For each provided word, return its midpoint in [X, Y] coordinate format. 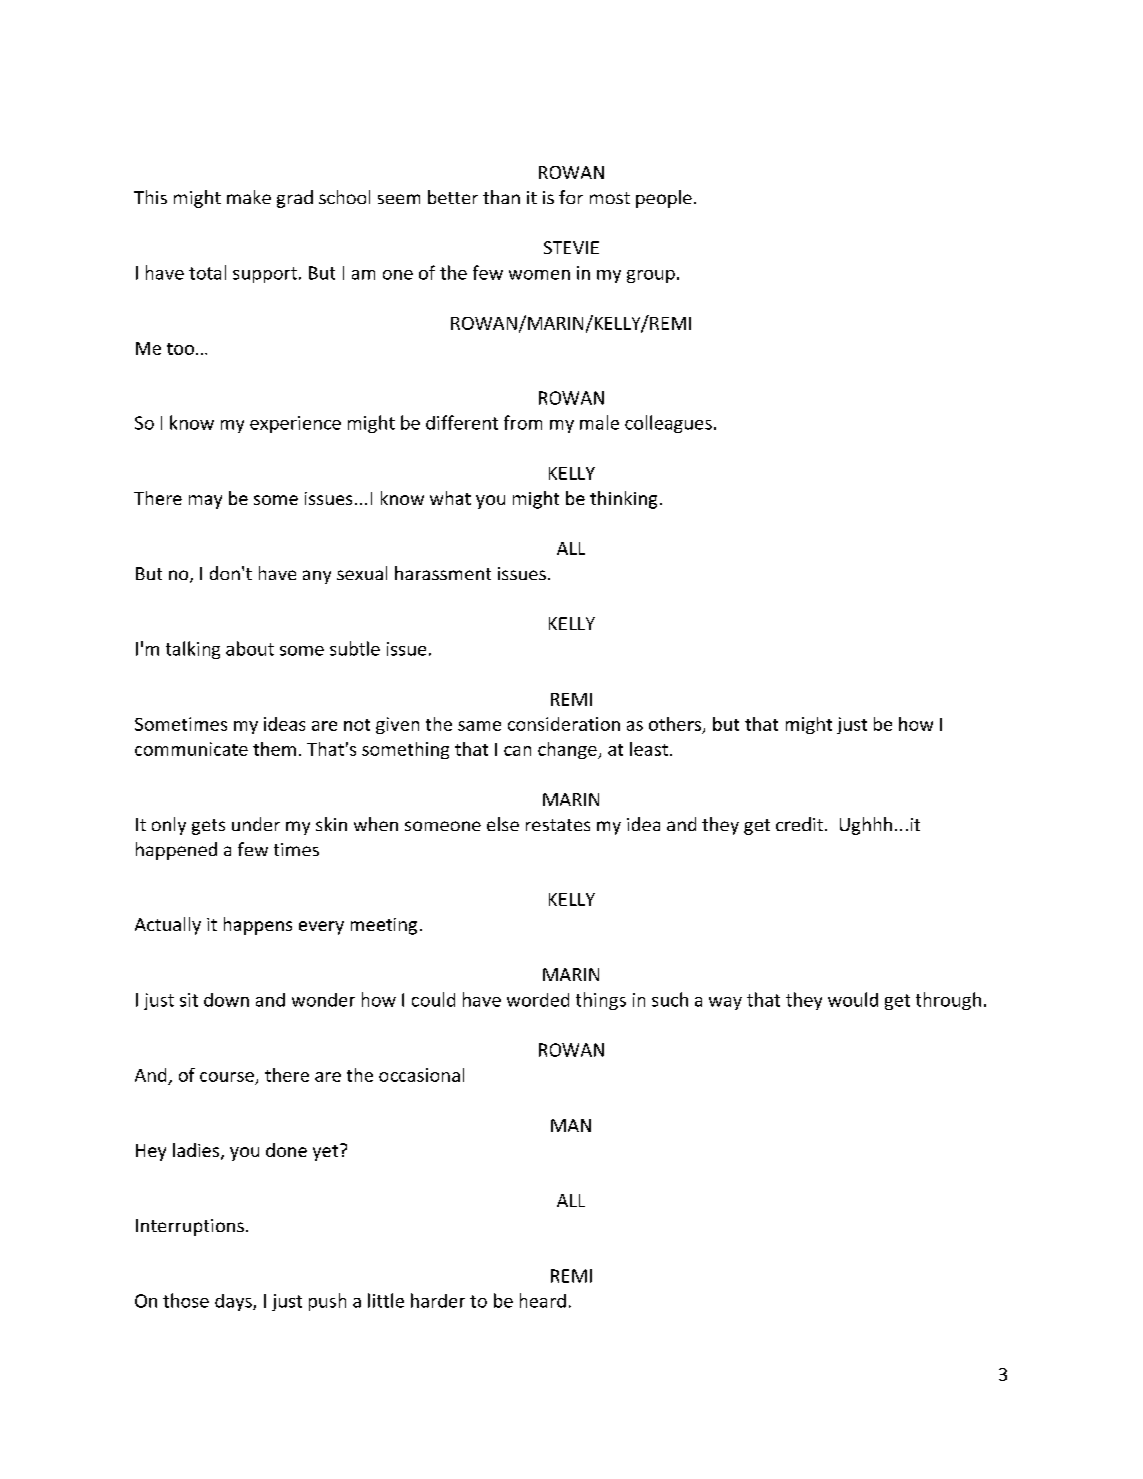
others [676, 725]
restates [558, 825]
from [523, 422]
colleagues [668, 424]
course [227, 1077]
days [234, 1302]
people [664, 199]
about [250, 648]
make [249, 197]
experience [295, 424]
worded [538, 1000]
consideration [564, 724]
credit [801, 824]
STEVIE [571, 247]
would [853, 999]
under [256, 824]
